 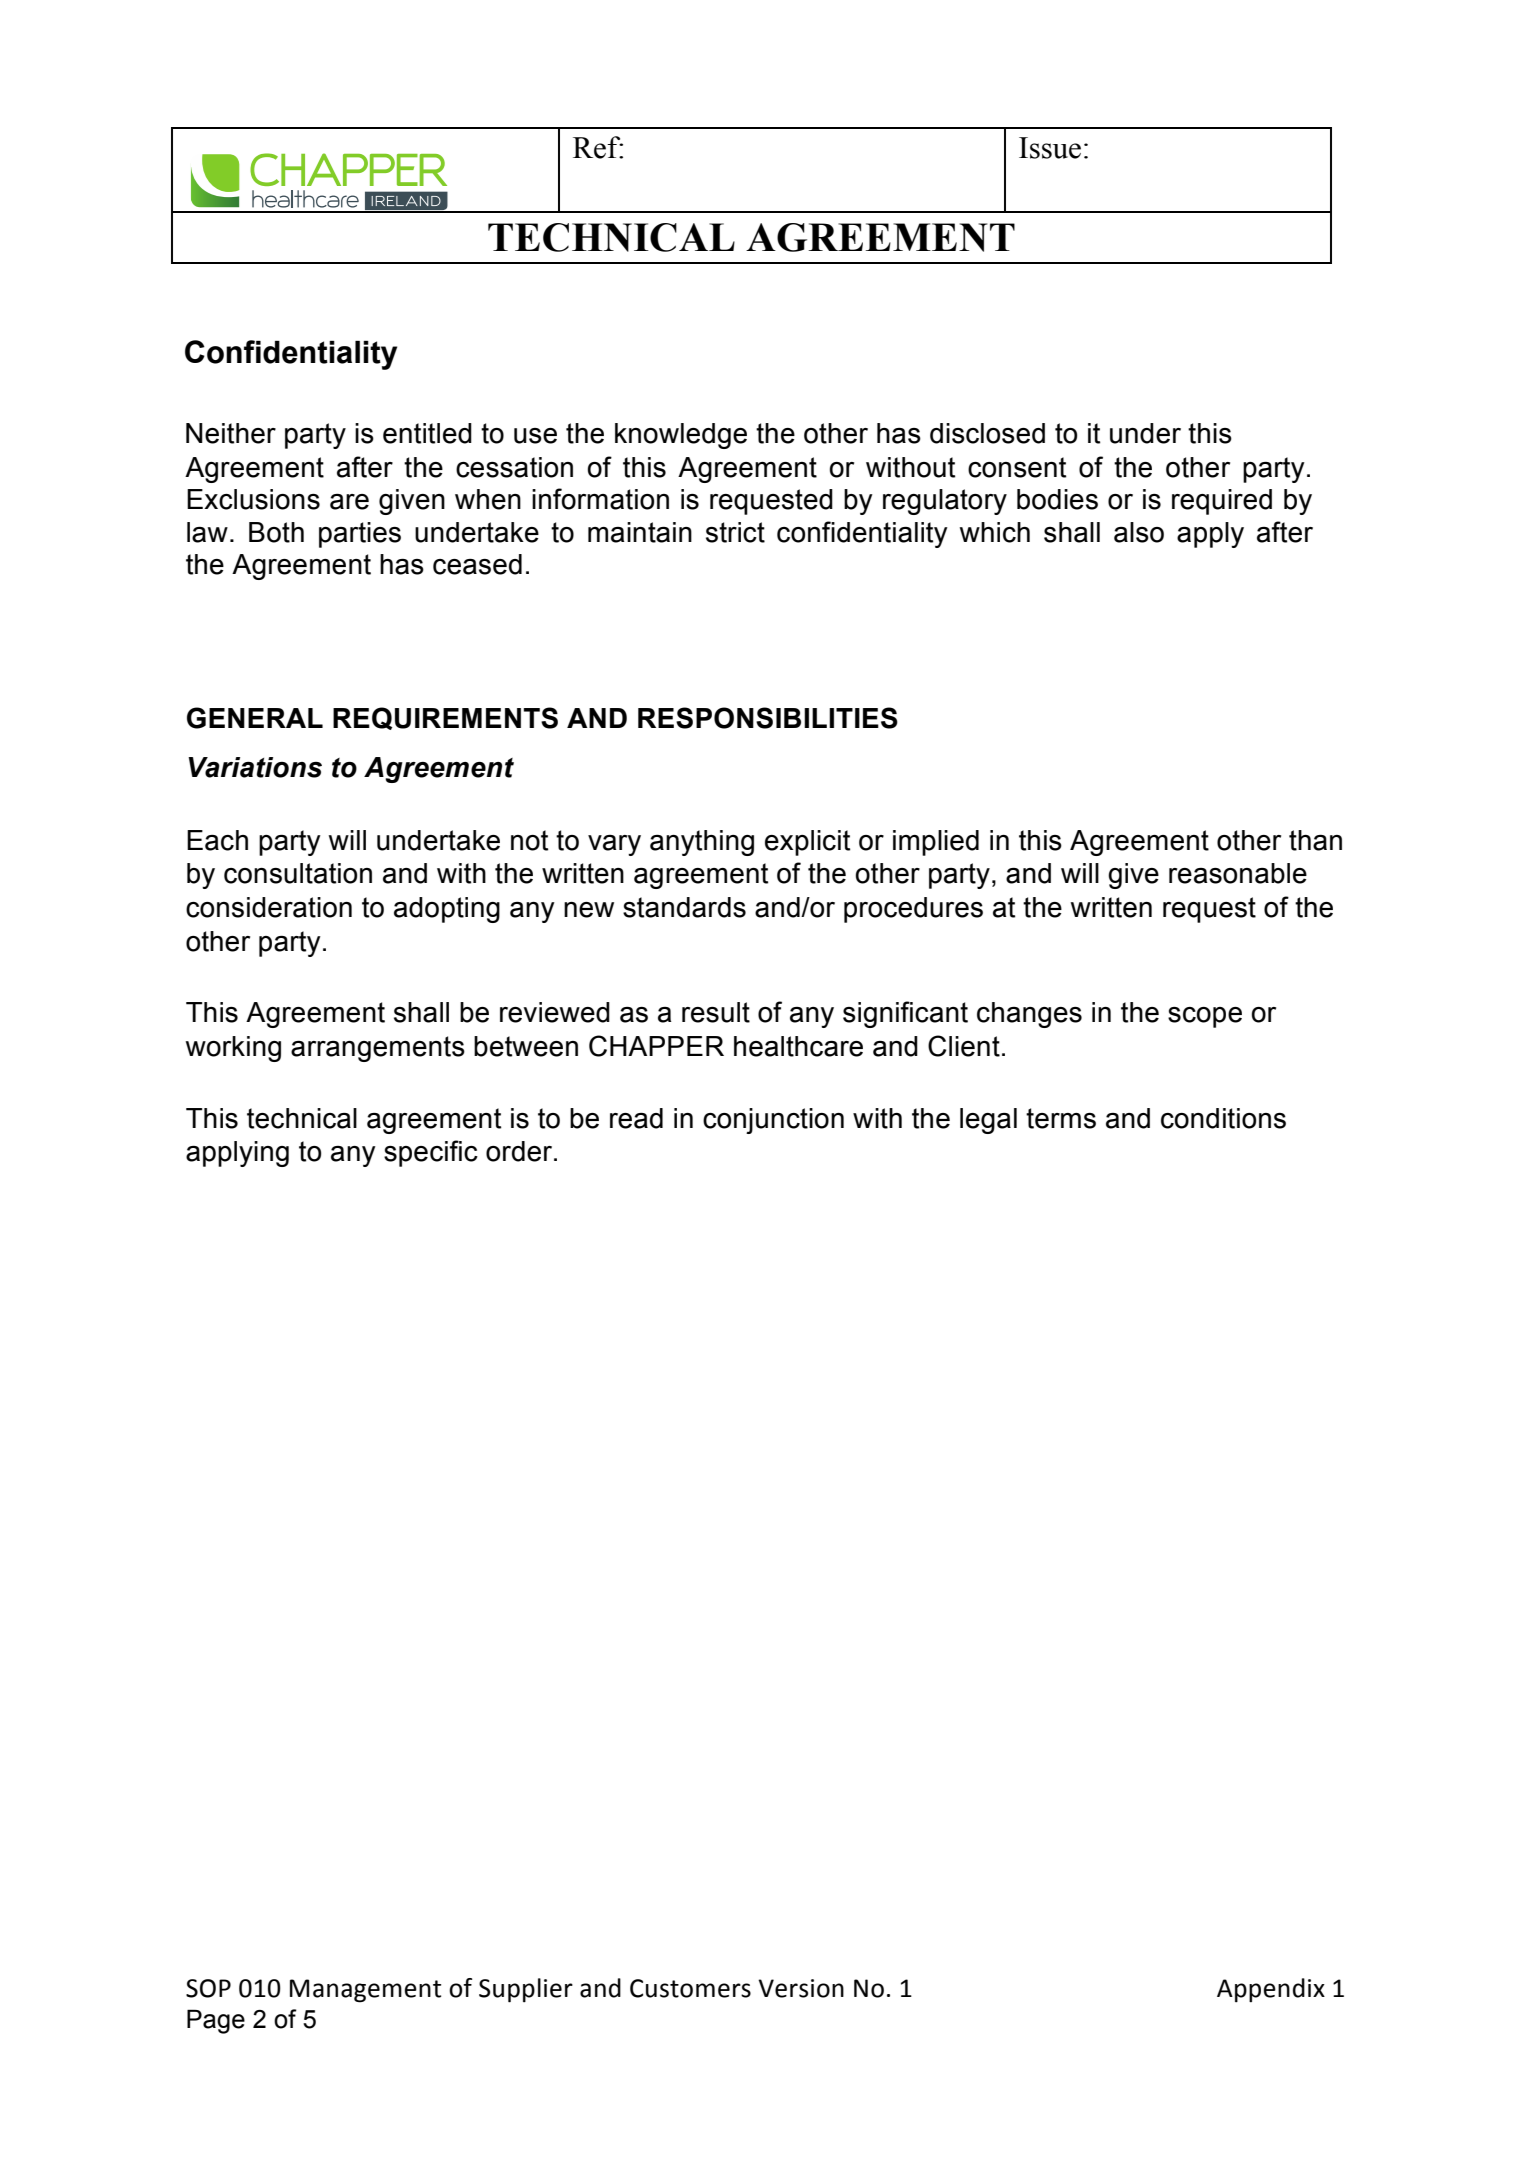 I want to click on Issue, so click(x=1050, y=148).
